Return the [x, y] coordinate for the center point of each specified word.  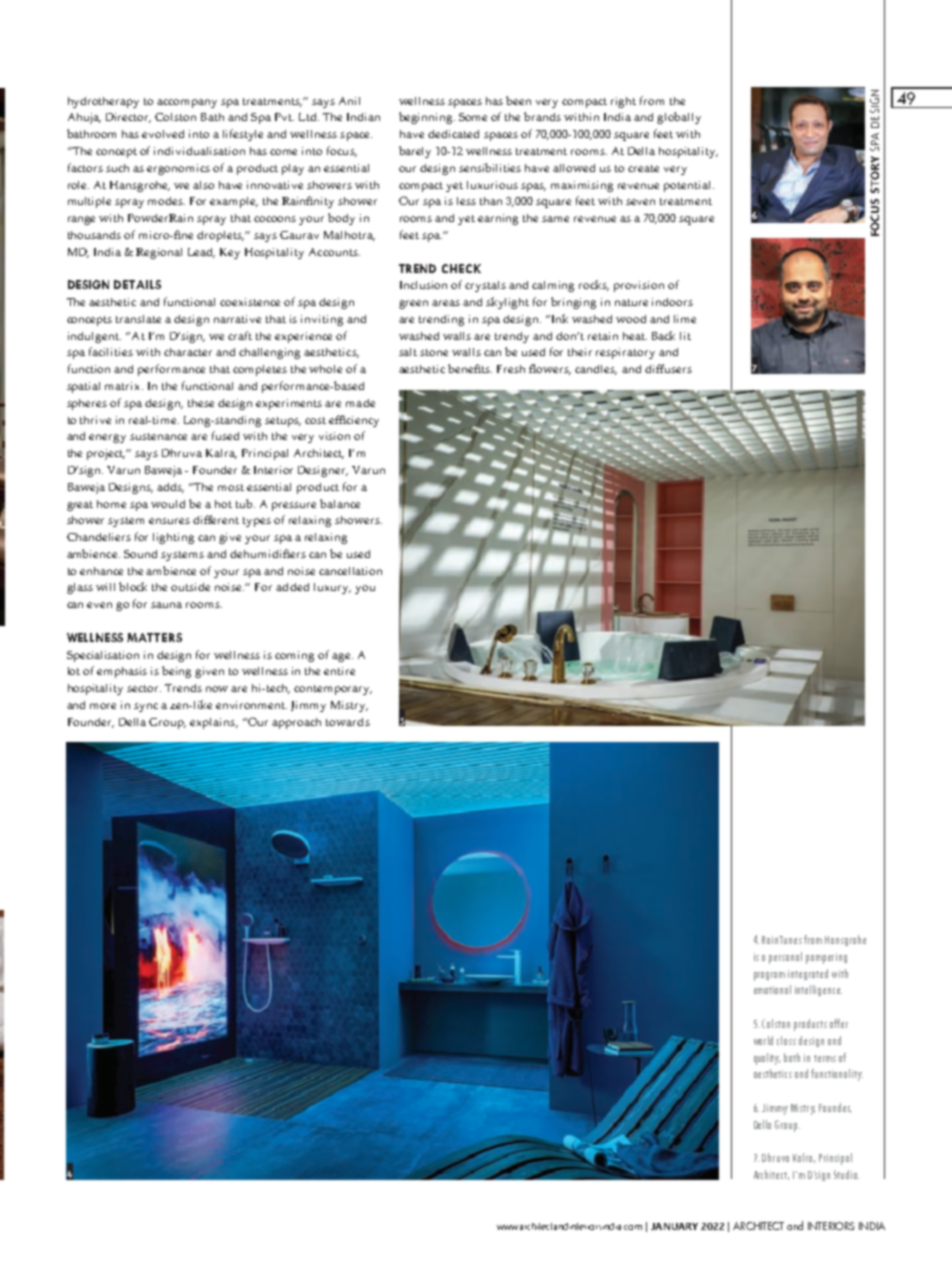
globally [679, 118]
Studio [846, 1174]
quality [767, 1059]
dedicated [453, 134]
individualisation [199, 151]
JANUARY [674, 1226]
